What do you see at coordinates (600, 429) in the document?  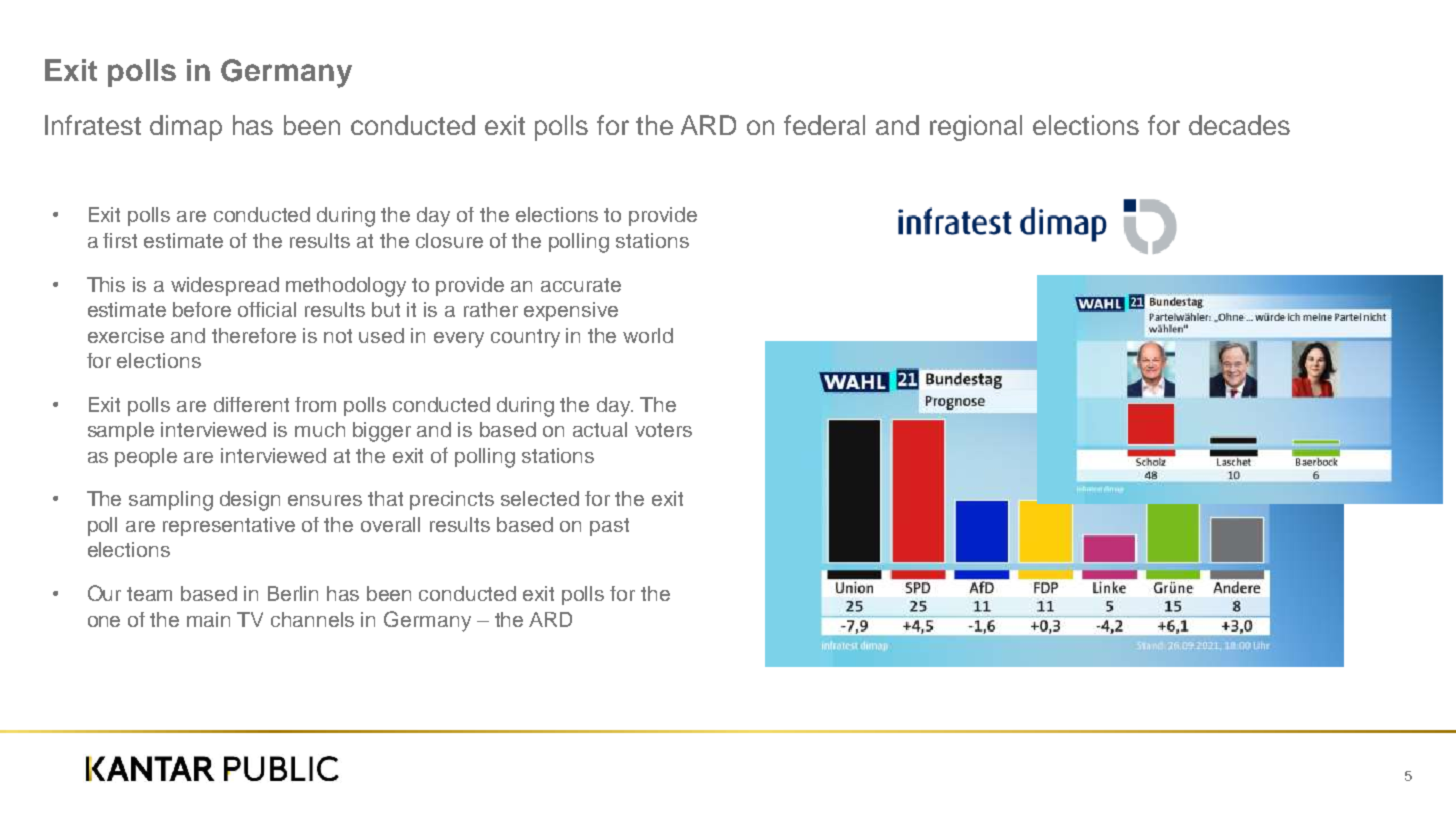 I see `actual` at bounding box center [600, 429].
